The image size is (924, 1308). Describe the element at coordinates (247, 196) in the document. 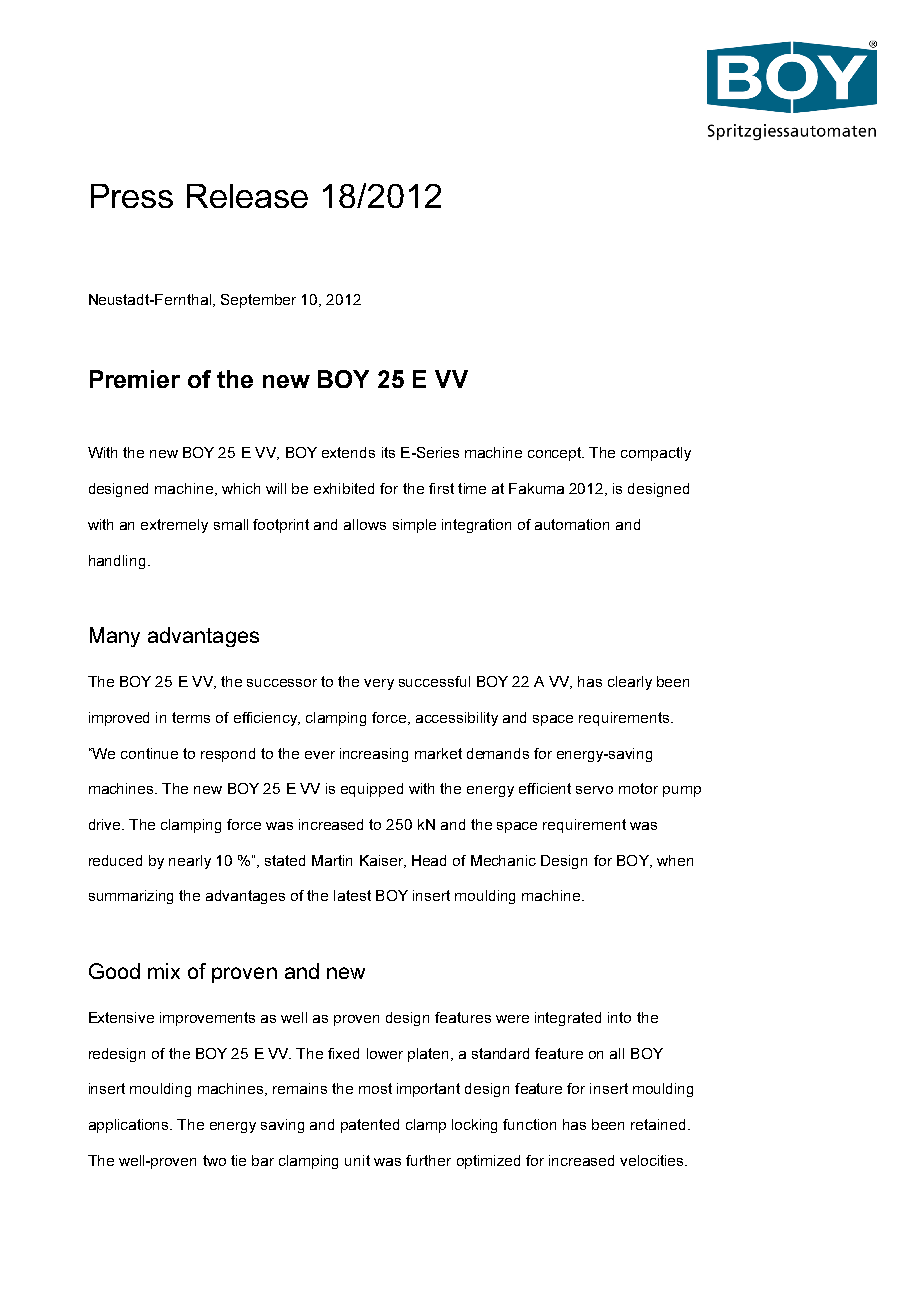

I see `Release` at that location.
